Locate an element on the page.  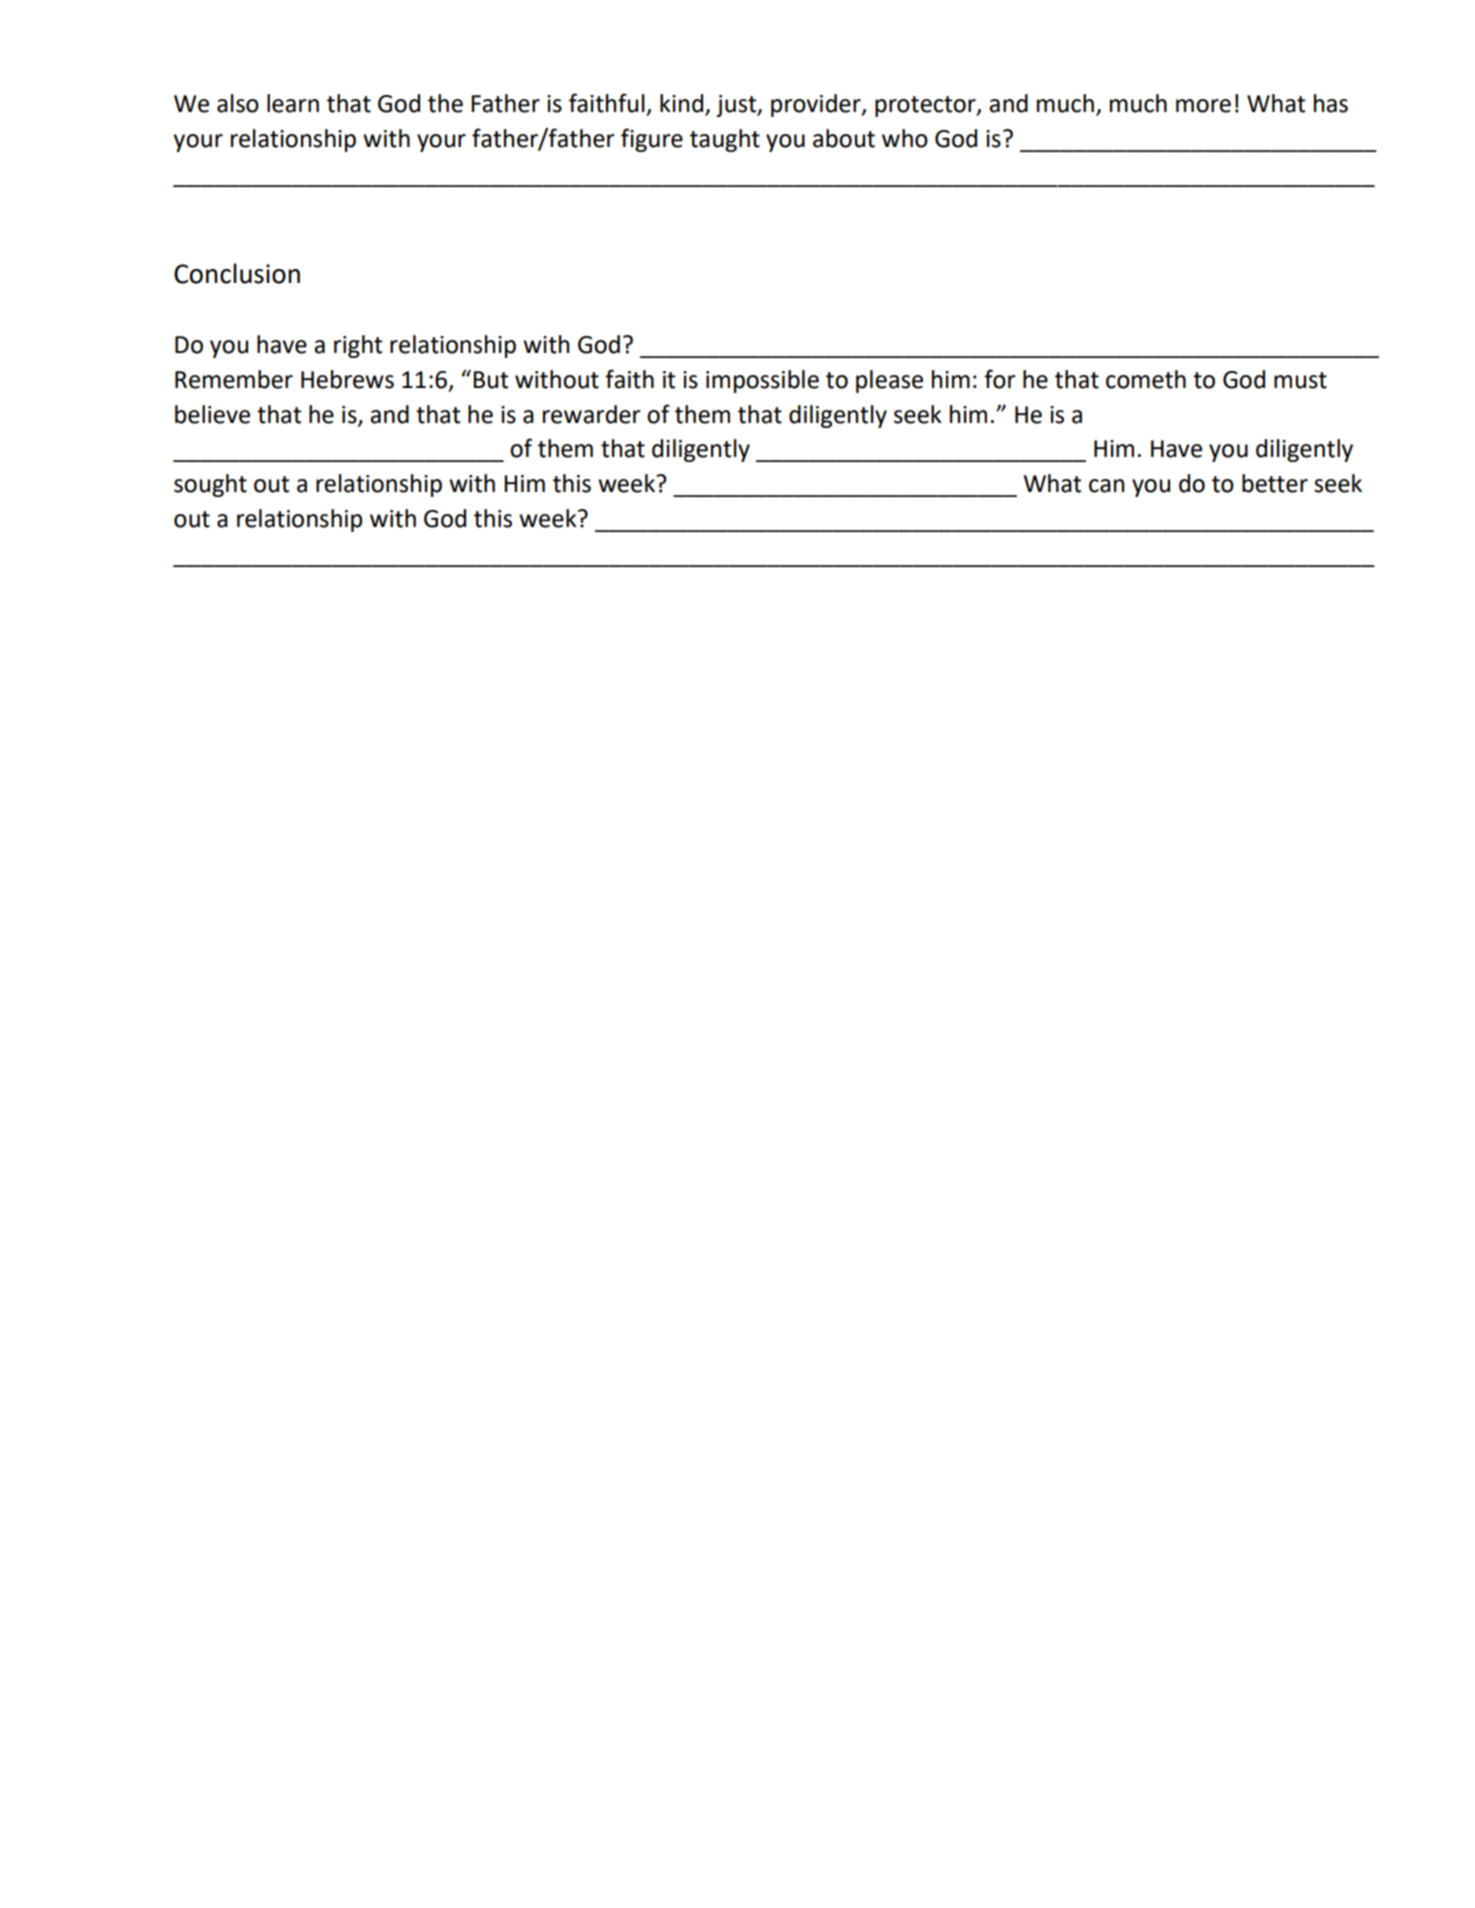
impossible is located at coordinates (762, 381).
